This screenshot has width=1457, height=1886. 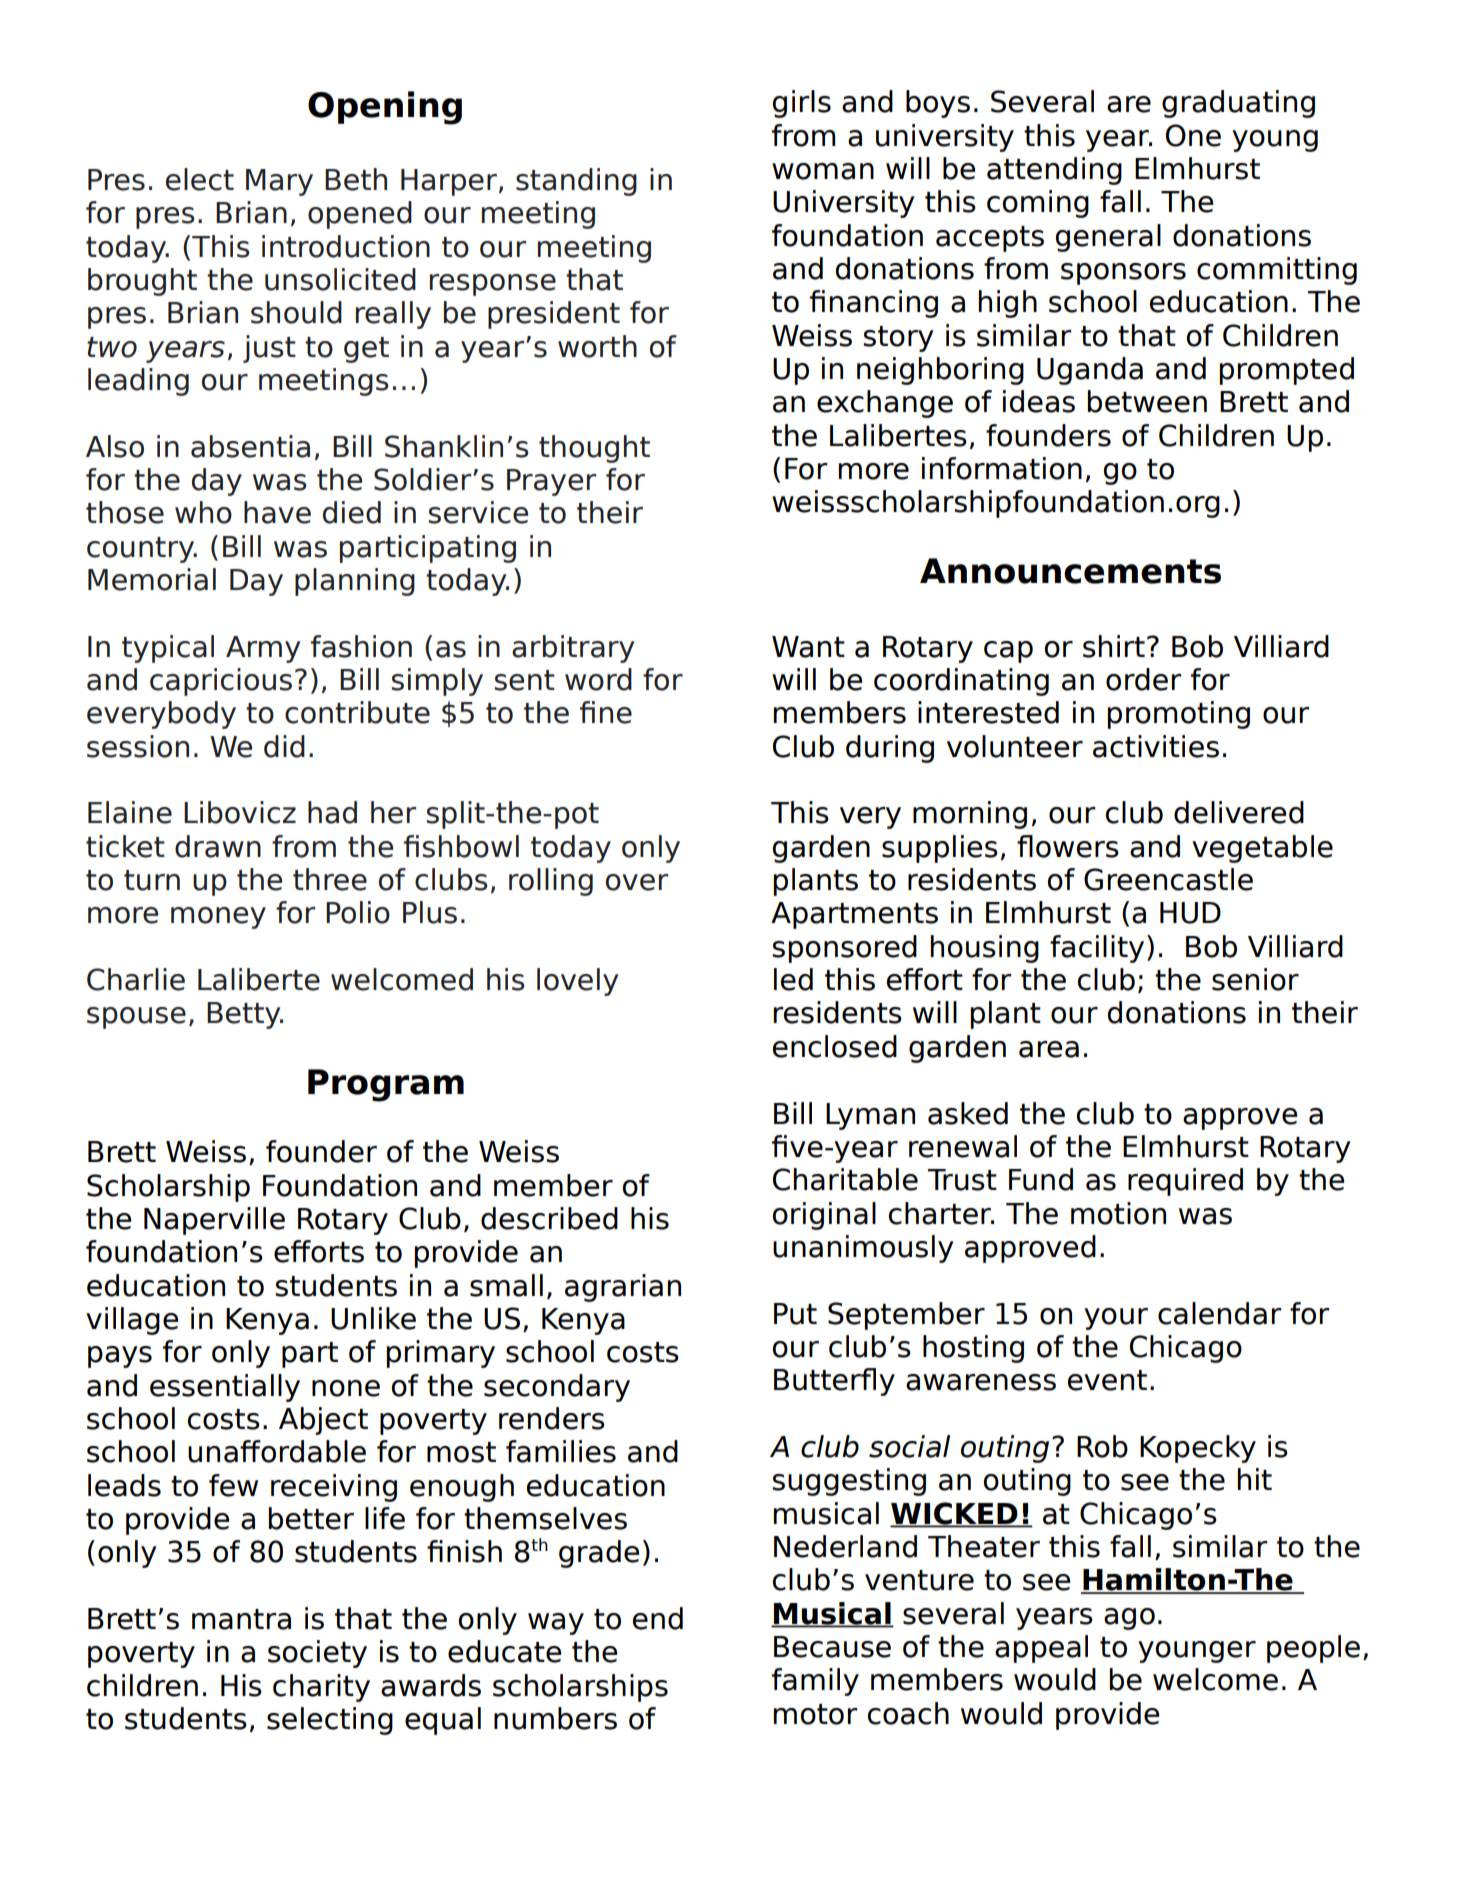 What do you see at coordinates (793, 979) in the screenshot?
I see `led` at bounding box center [793, 979].
